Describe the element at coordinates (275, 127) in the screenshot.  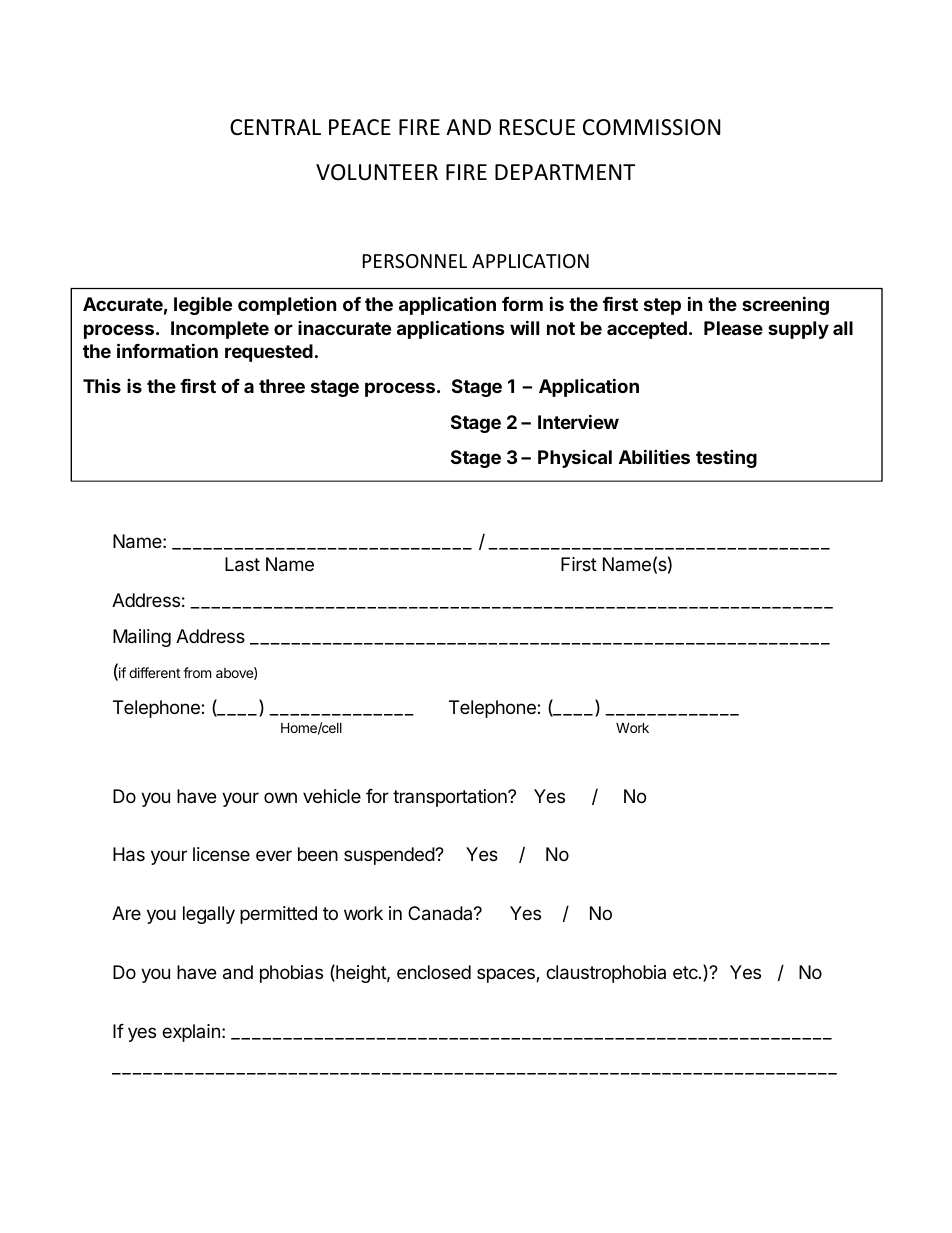
I see `CENTRAL` at that location.
